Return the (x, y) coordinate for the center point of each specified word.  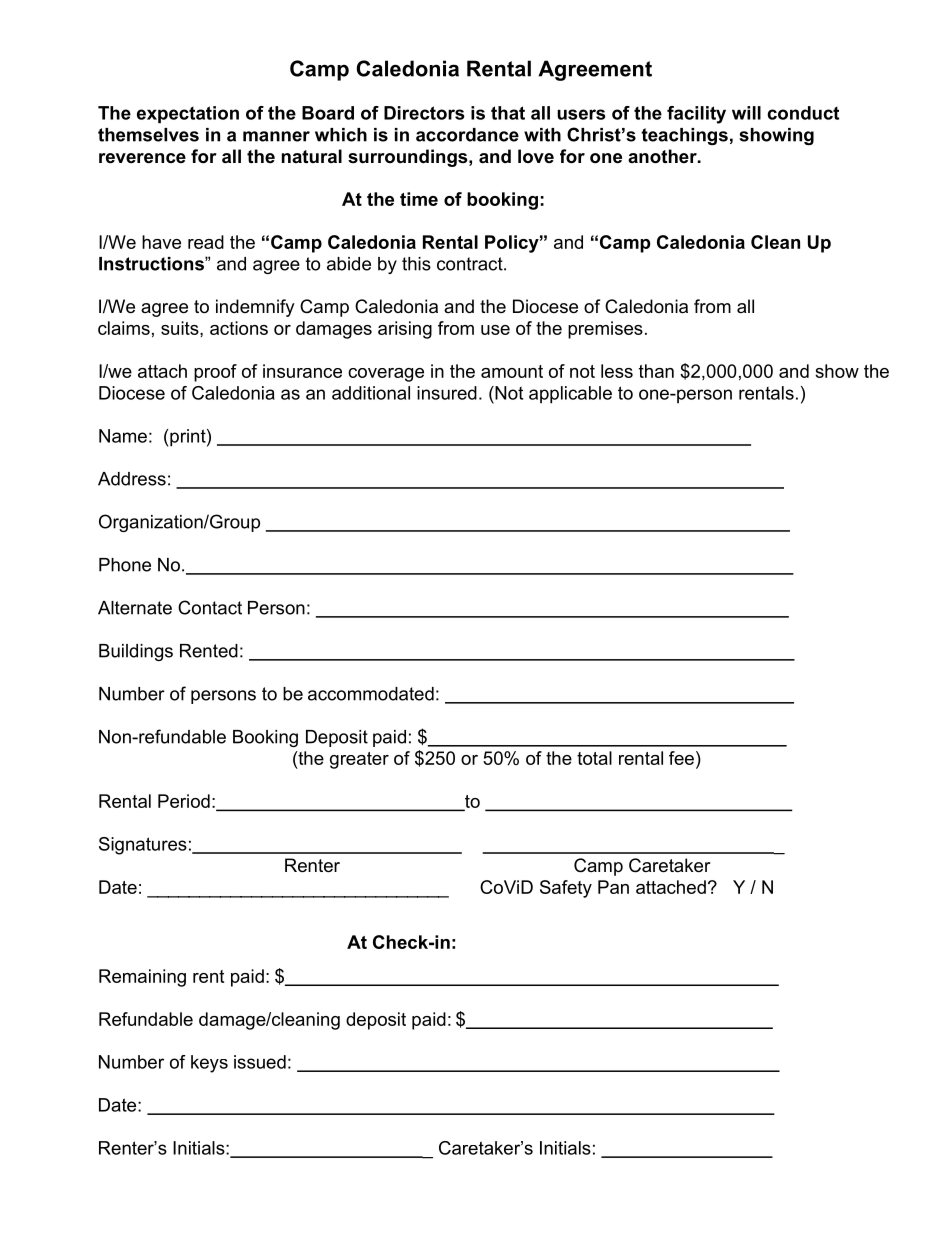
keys (209, 1064)
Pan (613, 887)
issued (260, 1062)
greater (359, 760)
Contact (210, 607)
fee (681, 758)
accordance (467, 135)
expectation (188, 114)
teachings (684, 136)
